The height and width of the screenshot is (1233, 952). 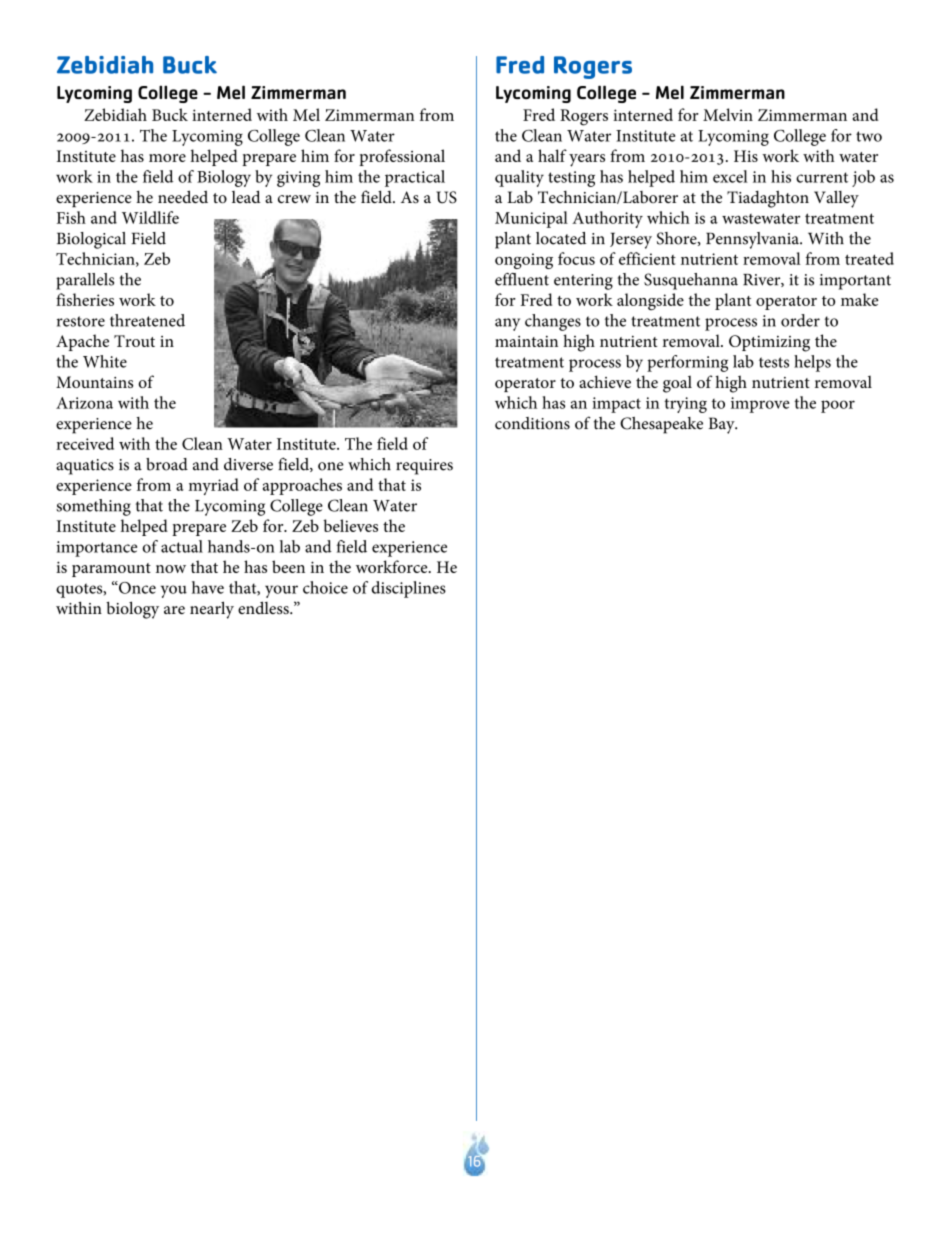 I want to click on important, so click(x=855, y=282).
